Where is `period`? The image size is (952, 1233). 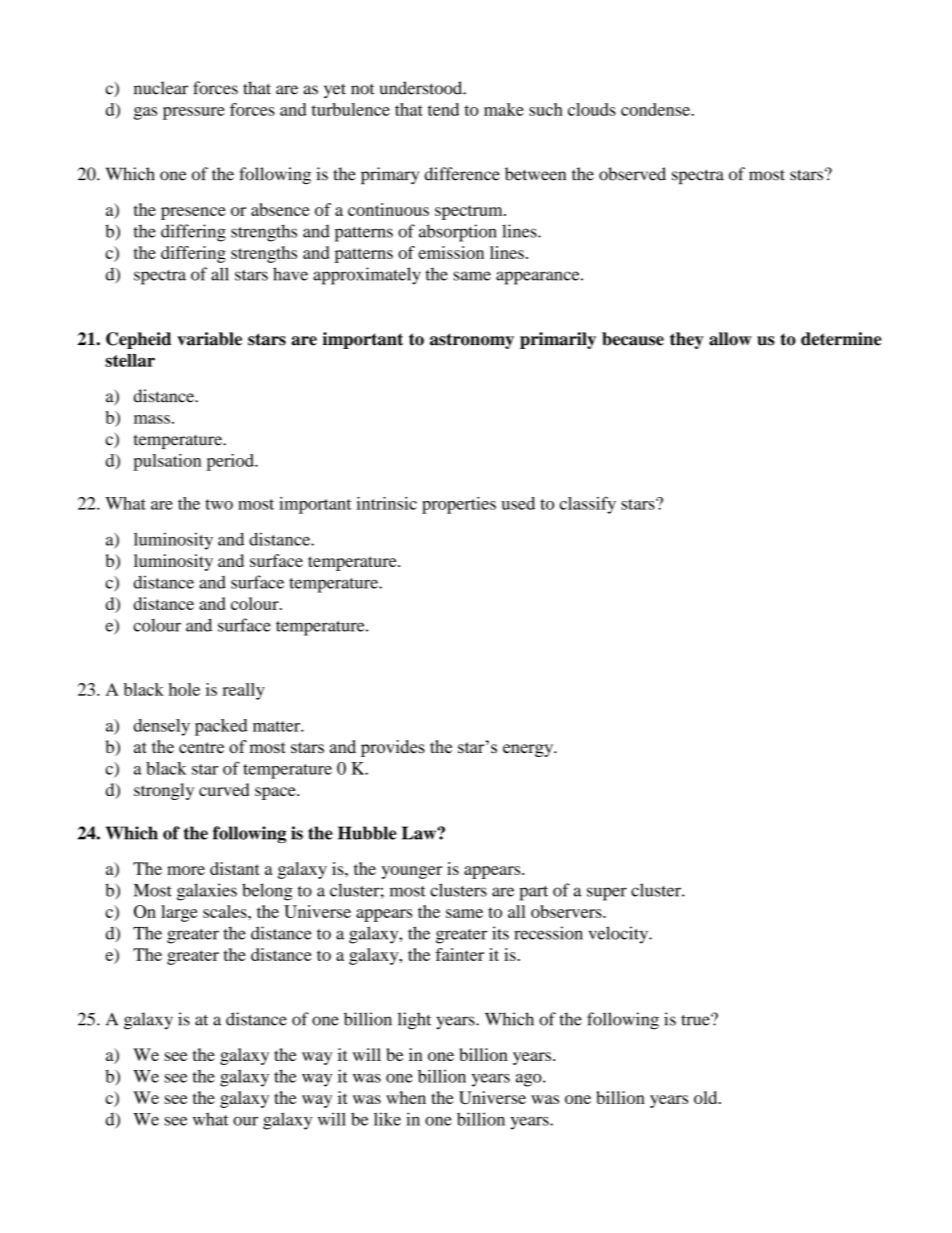
period is located at coordinates (231, 462).
